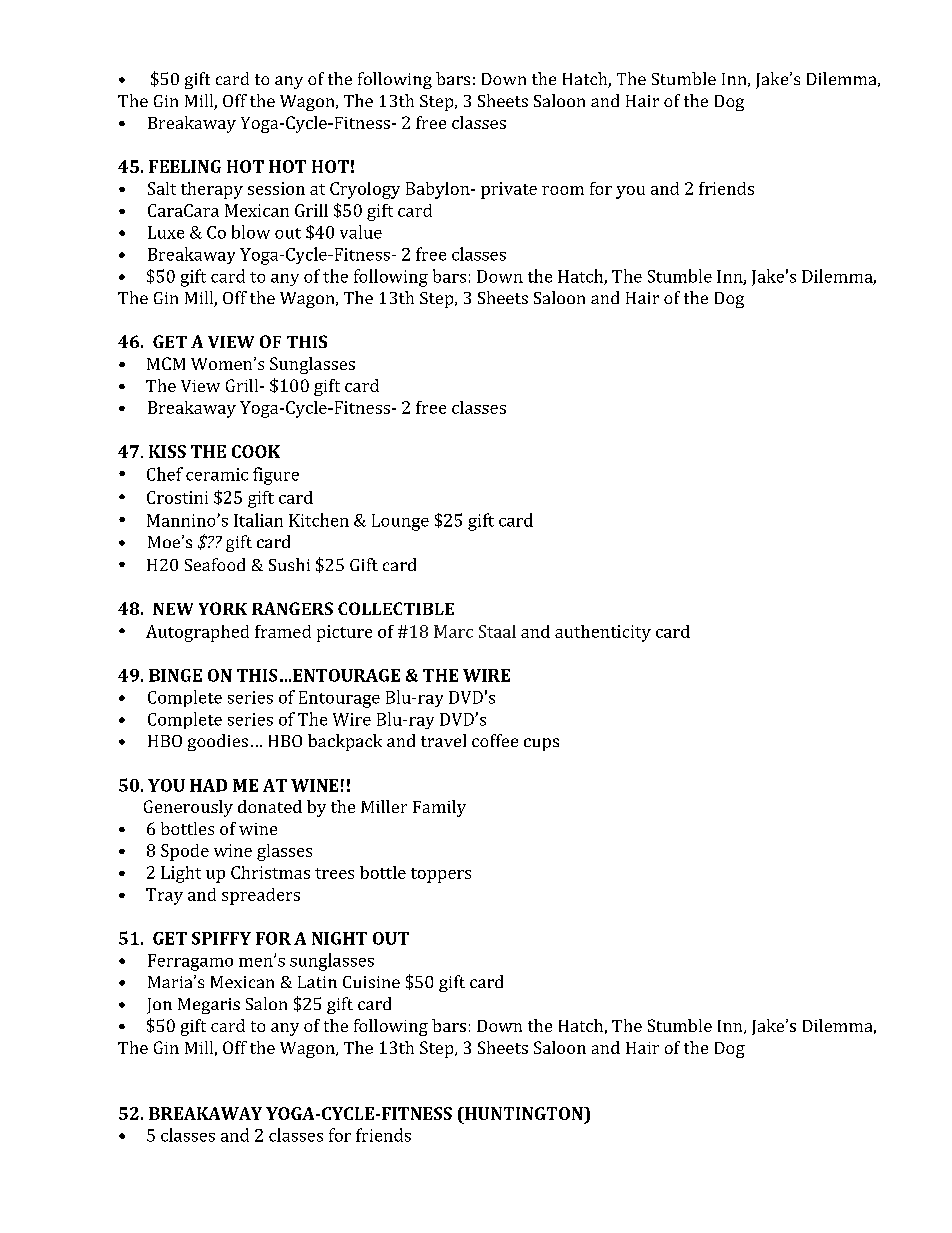 Image resolution: width=952 pixels, height=1233 pixels. What do you see at coordinates (603, 633) in the screenshot?
I see `authenticity` at bounding box center [603, 633].
